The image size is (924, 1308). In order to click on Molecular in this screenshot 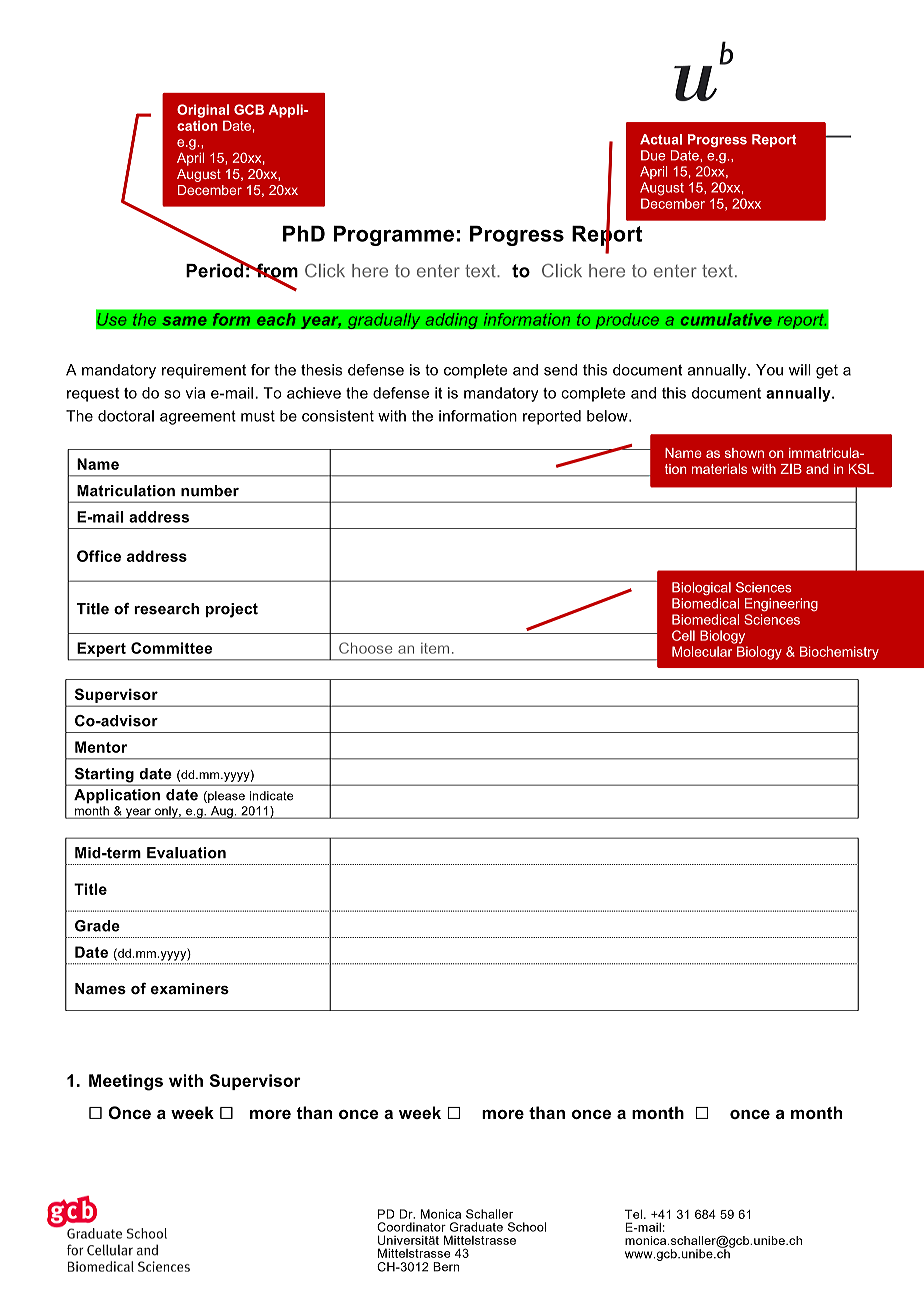, I will do `click(702, 651)`.
